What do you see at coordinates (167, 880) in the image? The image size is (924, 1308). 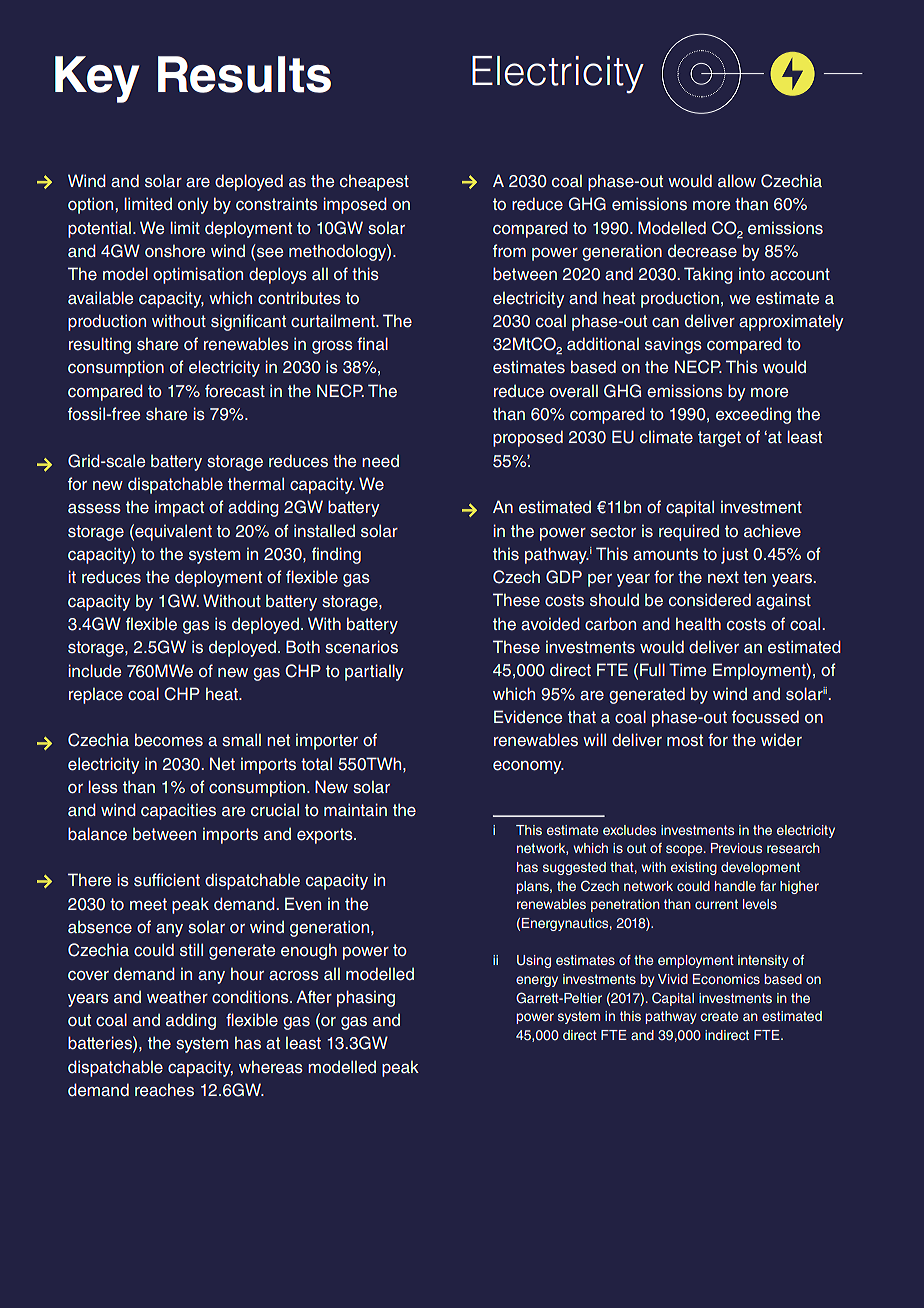 I see `sufficient` at bounding box center [167, 880].
